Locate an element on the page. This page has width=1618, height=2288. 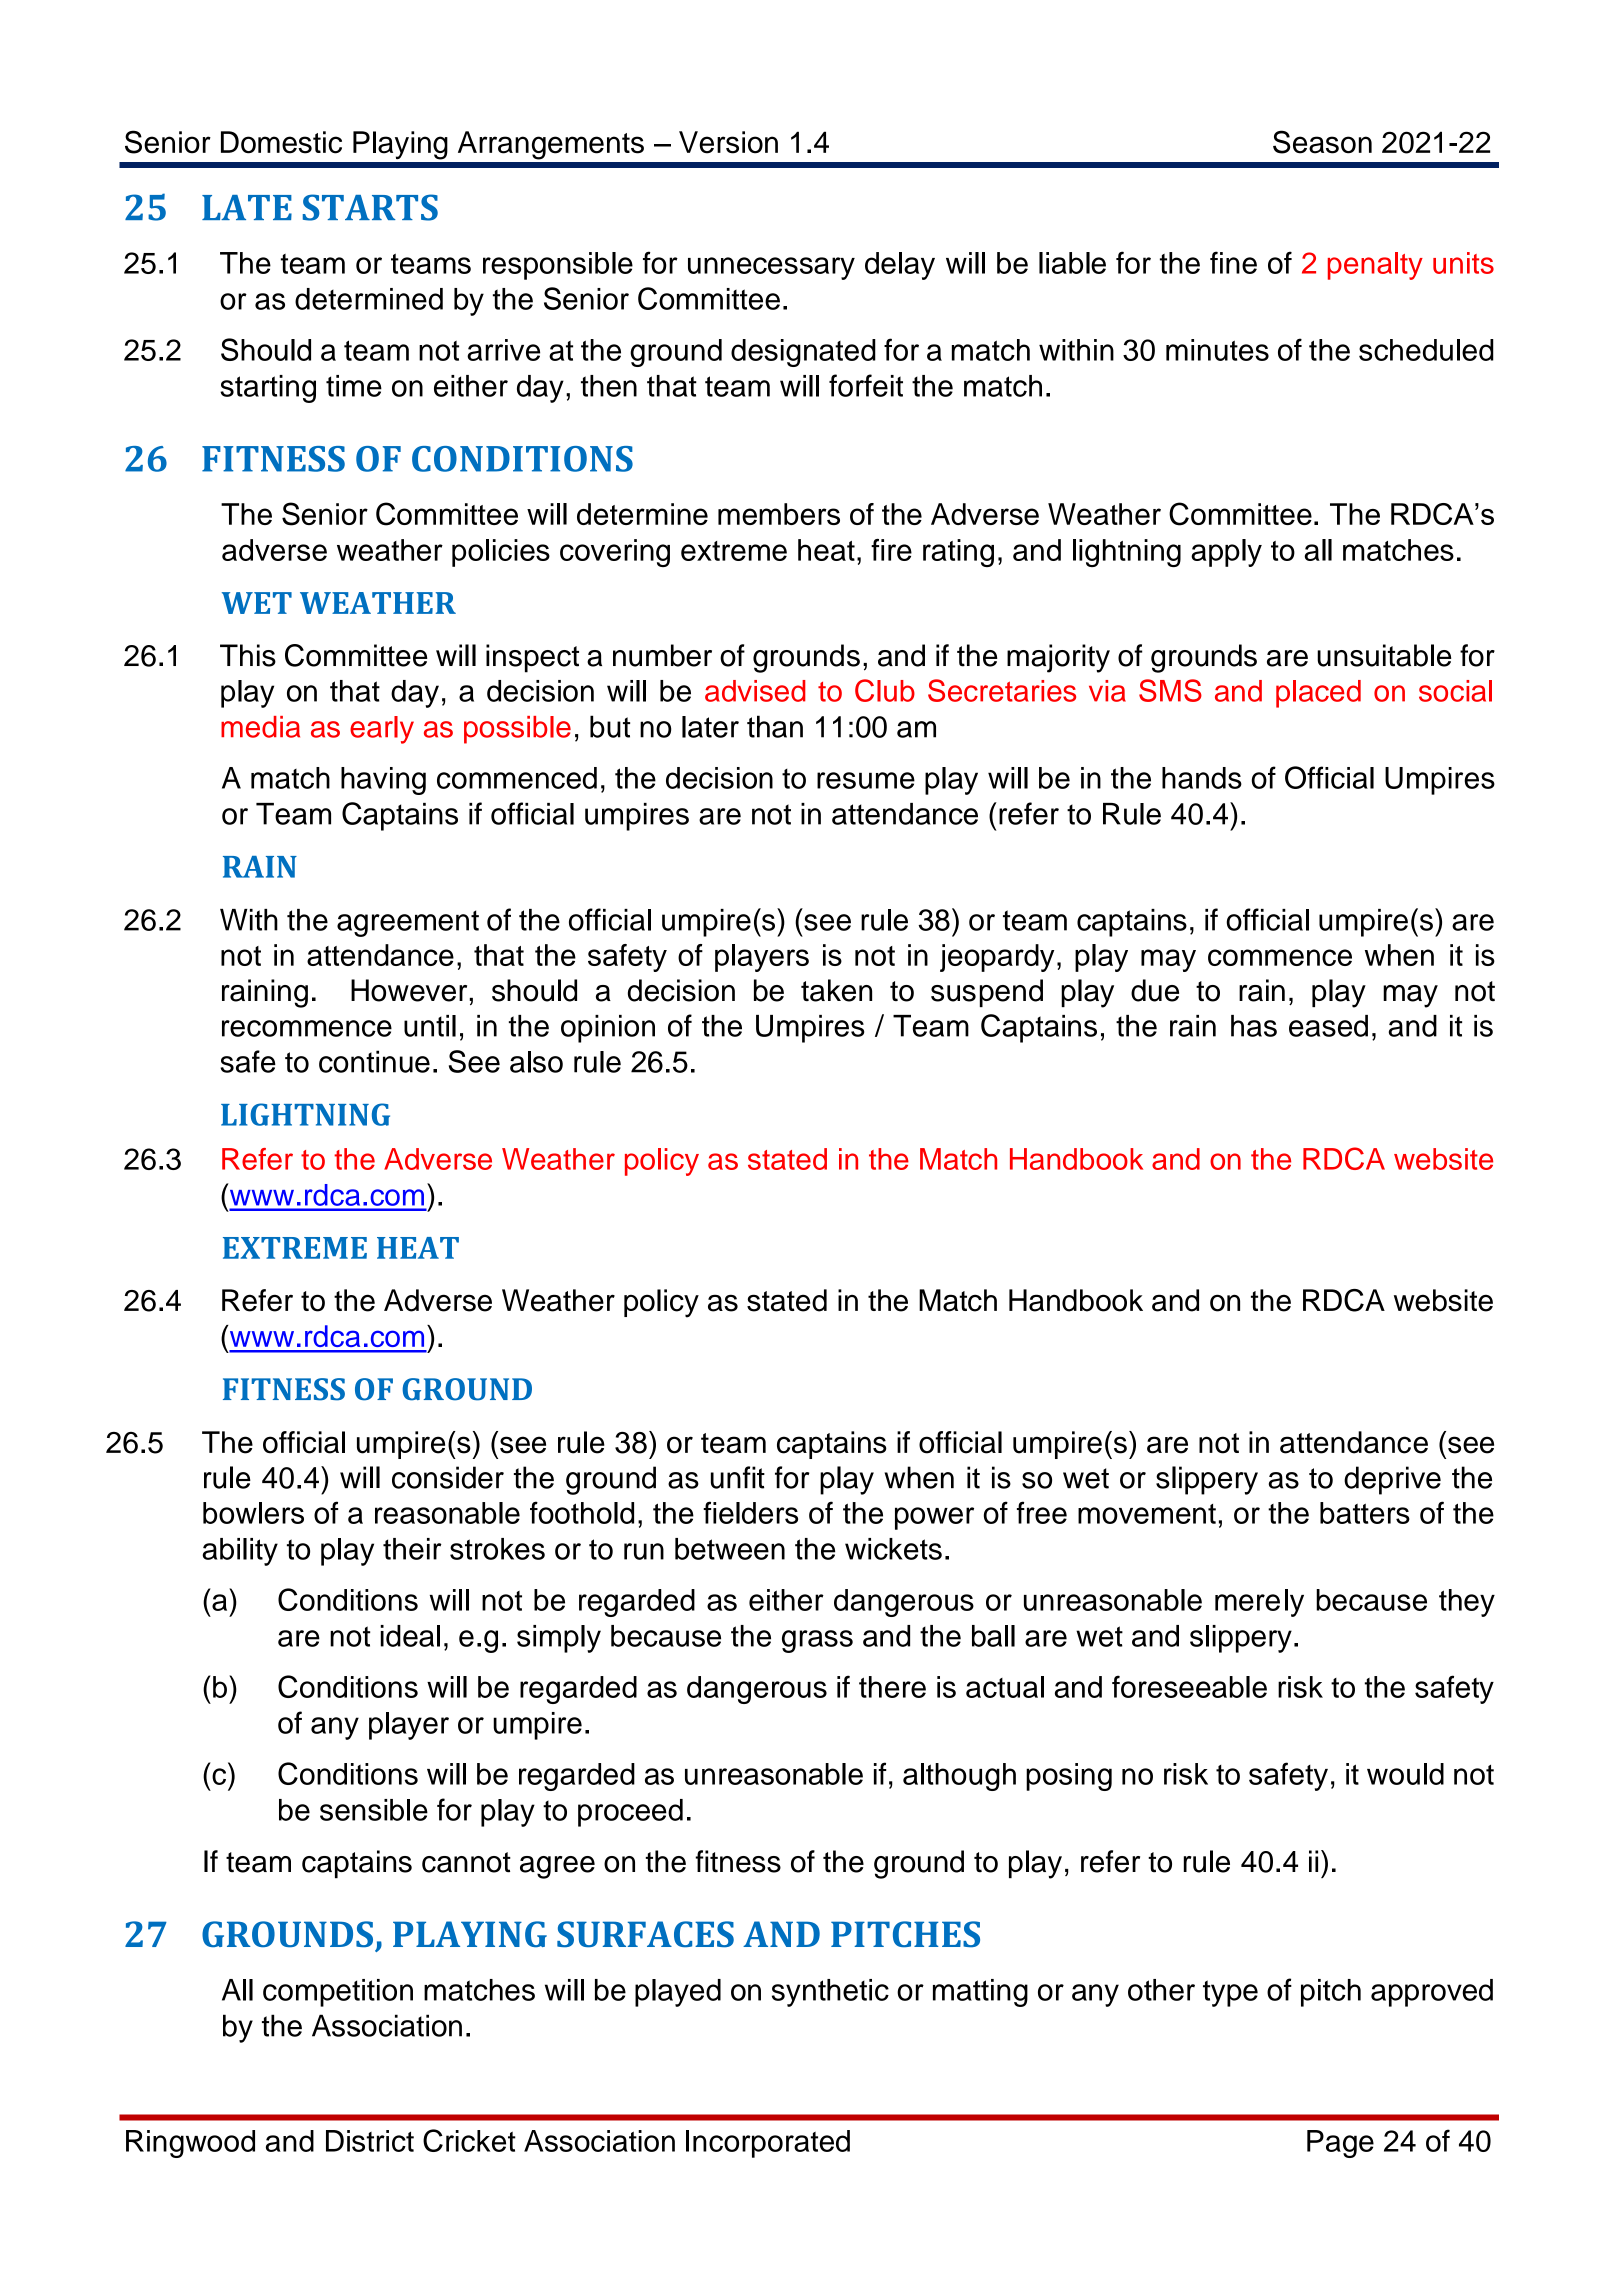
resume is located at coordinates (866, 780).
